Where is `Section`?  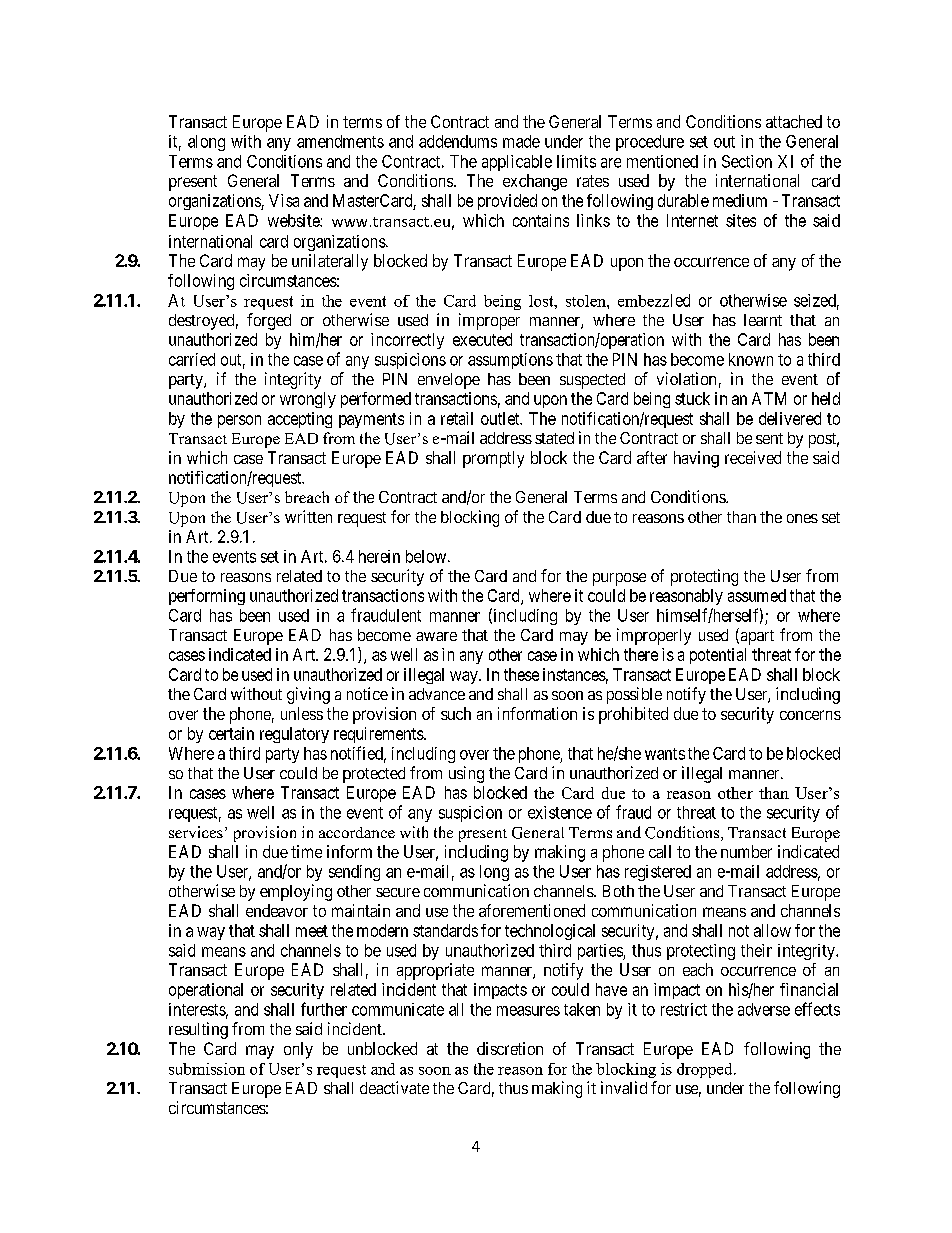
Section is located at coordinates (747, 161).
